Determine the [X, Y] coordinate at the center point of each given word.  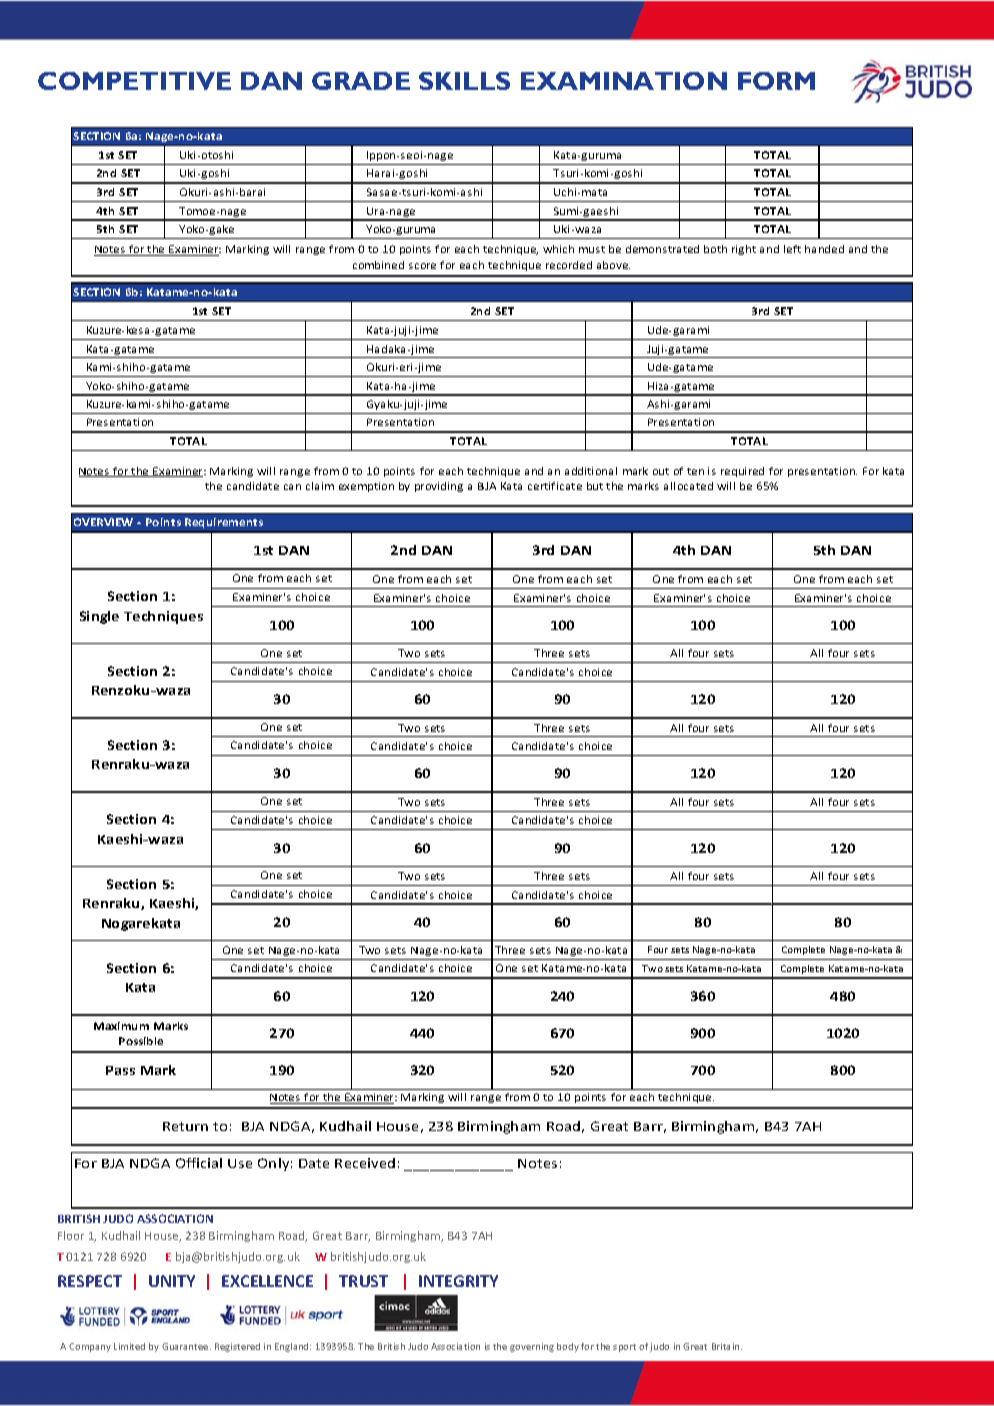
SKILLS [464, 81]
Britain [727, 1346]
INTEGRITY [458, 1281]
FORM [776, 81]
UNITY [172, 1281]
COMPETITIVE [134, 81]
